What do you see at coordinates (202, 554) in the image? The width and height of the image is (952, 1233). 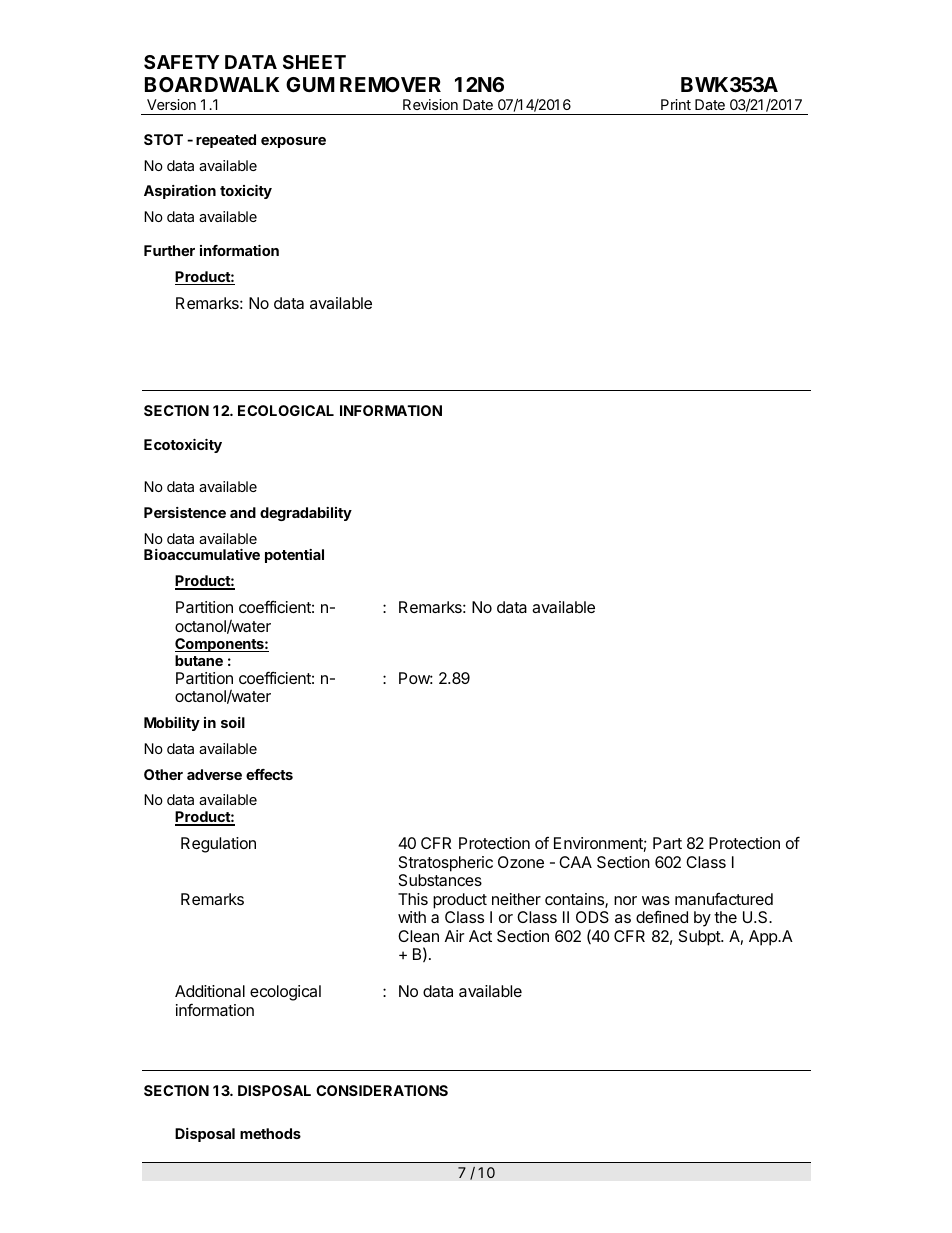 I see `Bioaccumulative` at bounding box center [202, 554].
